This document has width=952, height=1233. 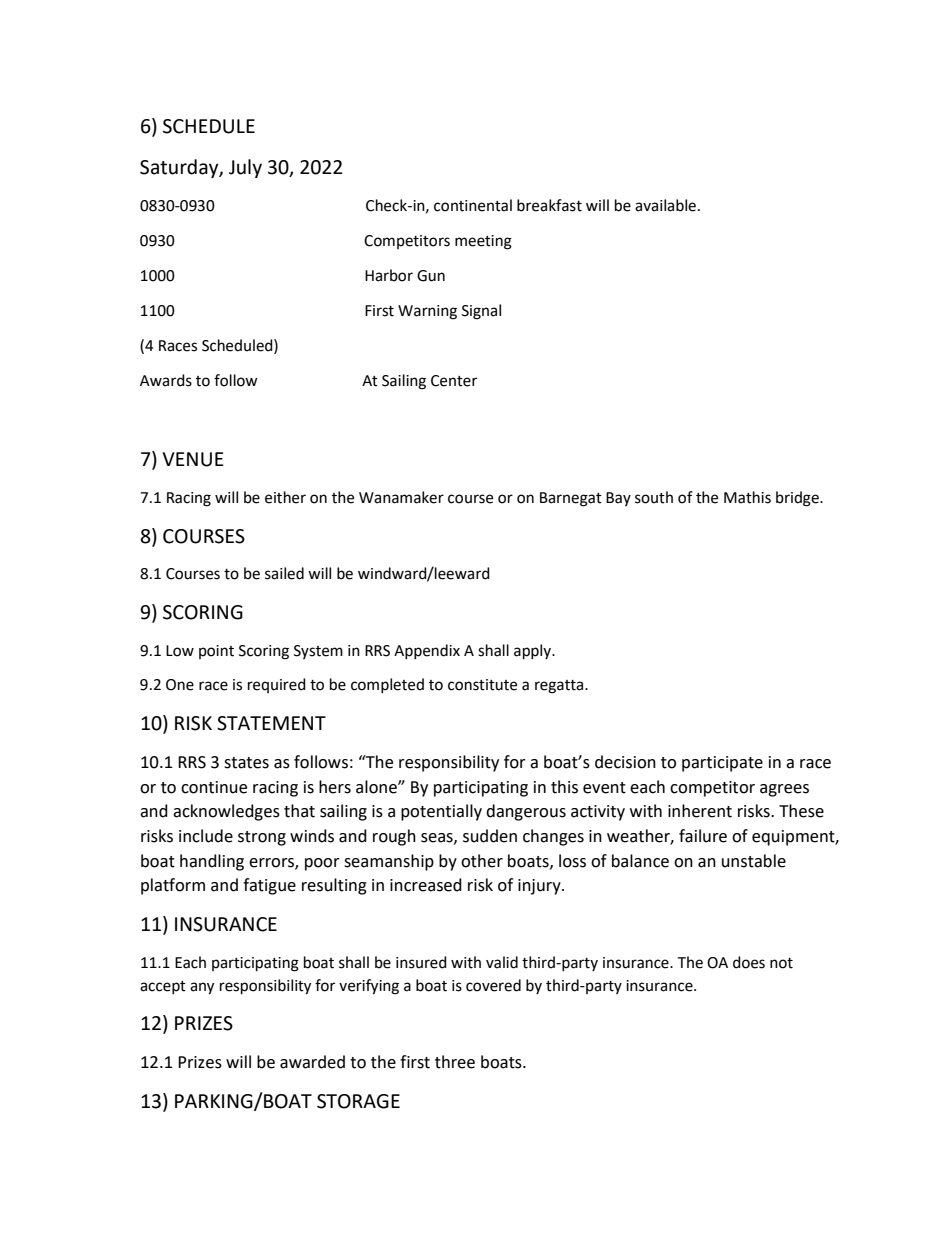 What do you see at coordinates (665, 205) in the document?
I see `available` at bounding box center [665, 205].
